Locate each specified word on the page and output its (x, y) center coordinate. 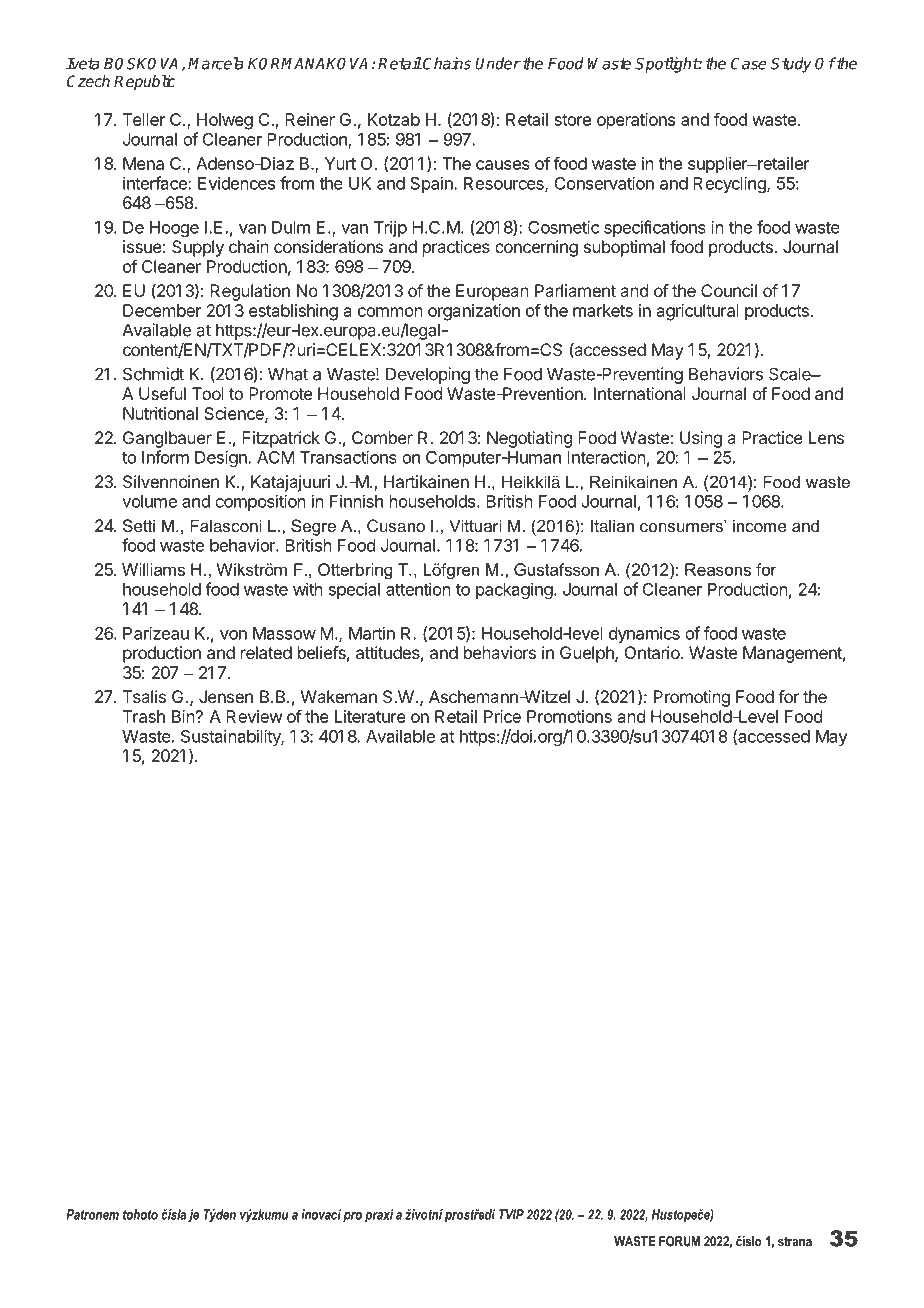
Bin (183, 716)
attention (418, 589)
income (760, 525)
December (162, 310)
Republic (145, 83)
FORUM (679, 1241)
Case (749, 63)
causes (503, 165)
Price (502, 716)
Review (254, 716)
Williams (153, 569)
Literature (370, 716)
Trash (144, 716)
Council (729, 290)
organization (474, 312)
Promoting (692, 698)
